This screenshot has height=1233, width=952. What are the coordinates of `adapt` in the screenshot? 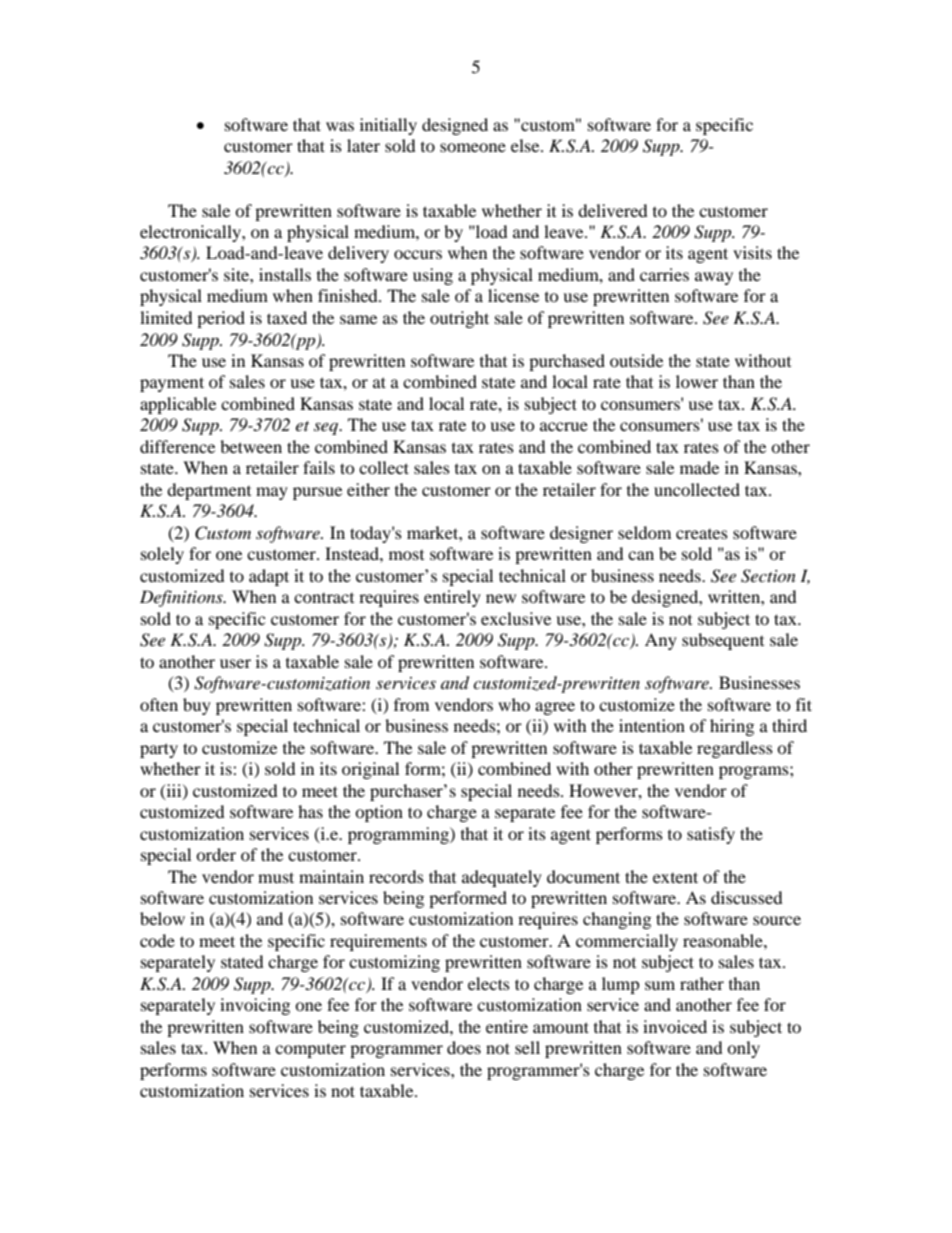 It's located at (269, 577).
